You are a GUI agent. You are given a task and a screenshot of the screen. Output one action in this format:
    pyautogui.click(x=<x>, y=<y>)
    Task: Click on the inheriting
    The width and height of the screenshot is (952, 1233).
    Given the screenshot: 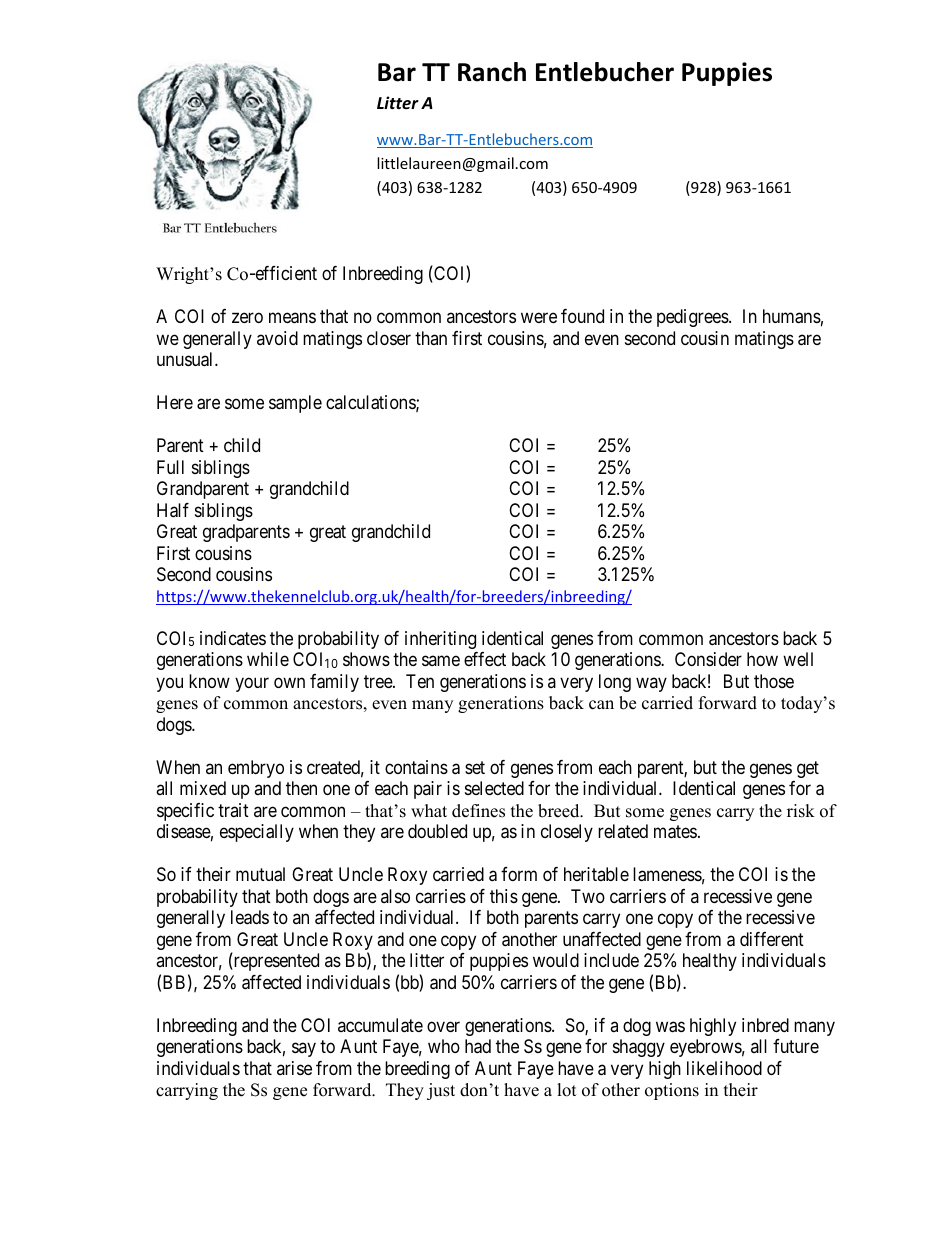 What is the action you would take?
    pyautogui.click(x=440, y=640)
